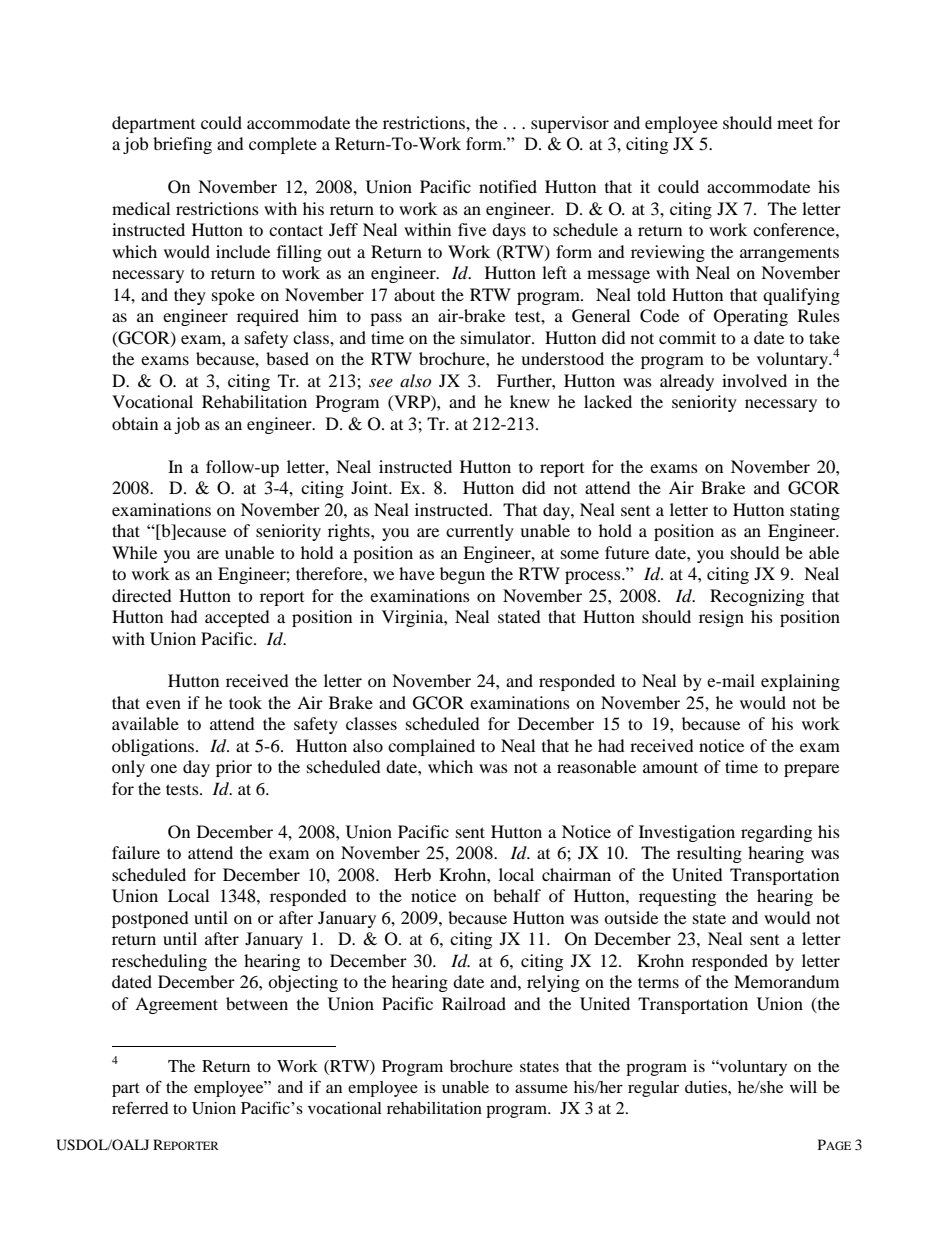  What do you see at coordinates (237, 618) in the document?
I see `accepted` at bounding box center [237, 618].
